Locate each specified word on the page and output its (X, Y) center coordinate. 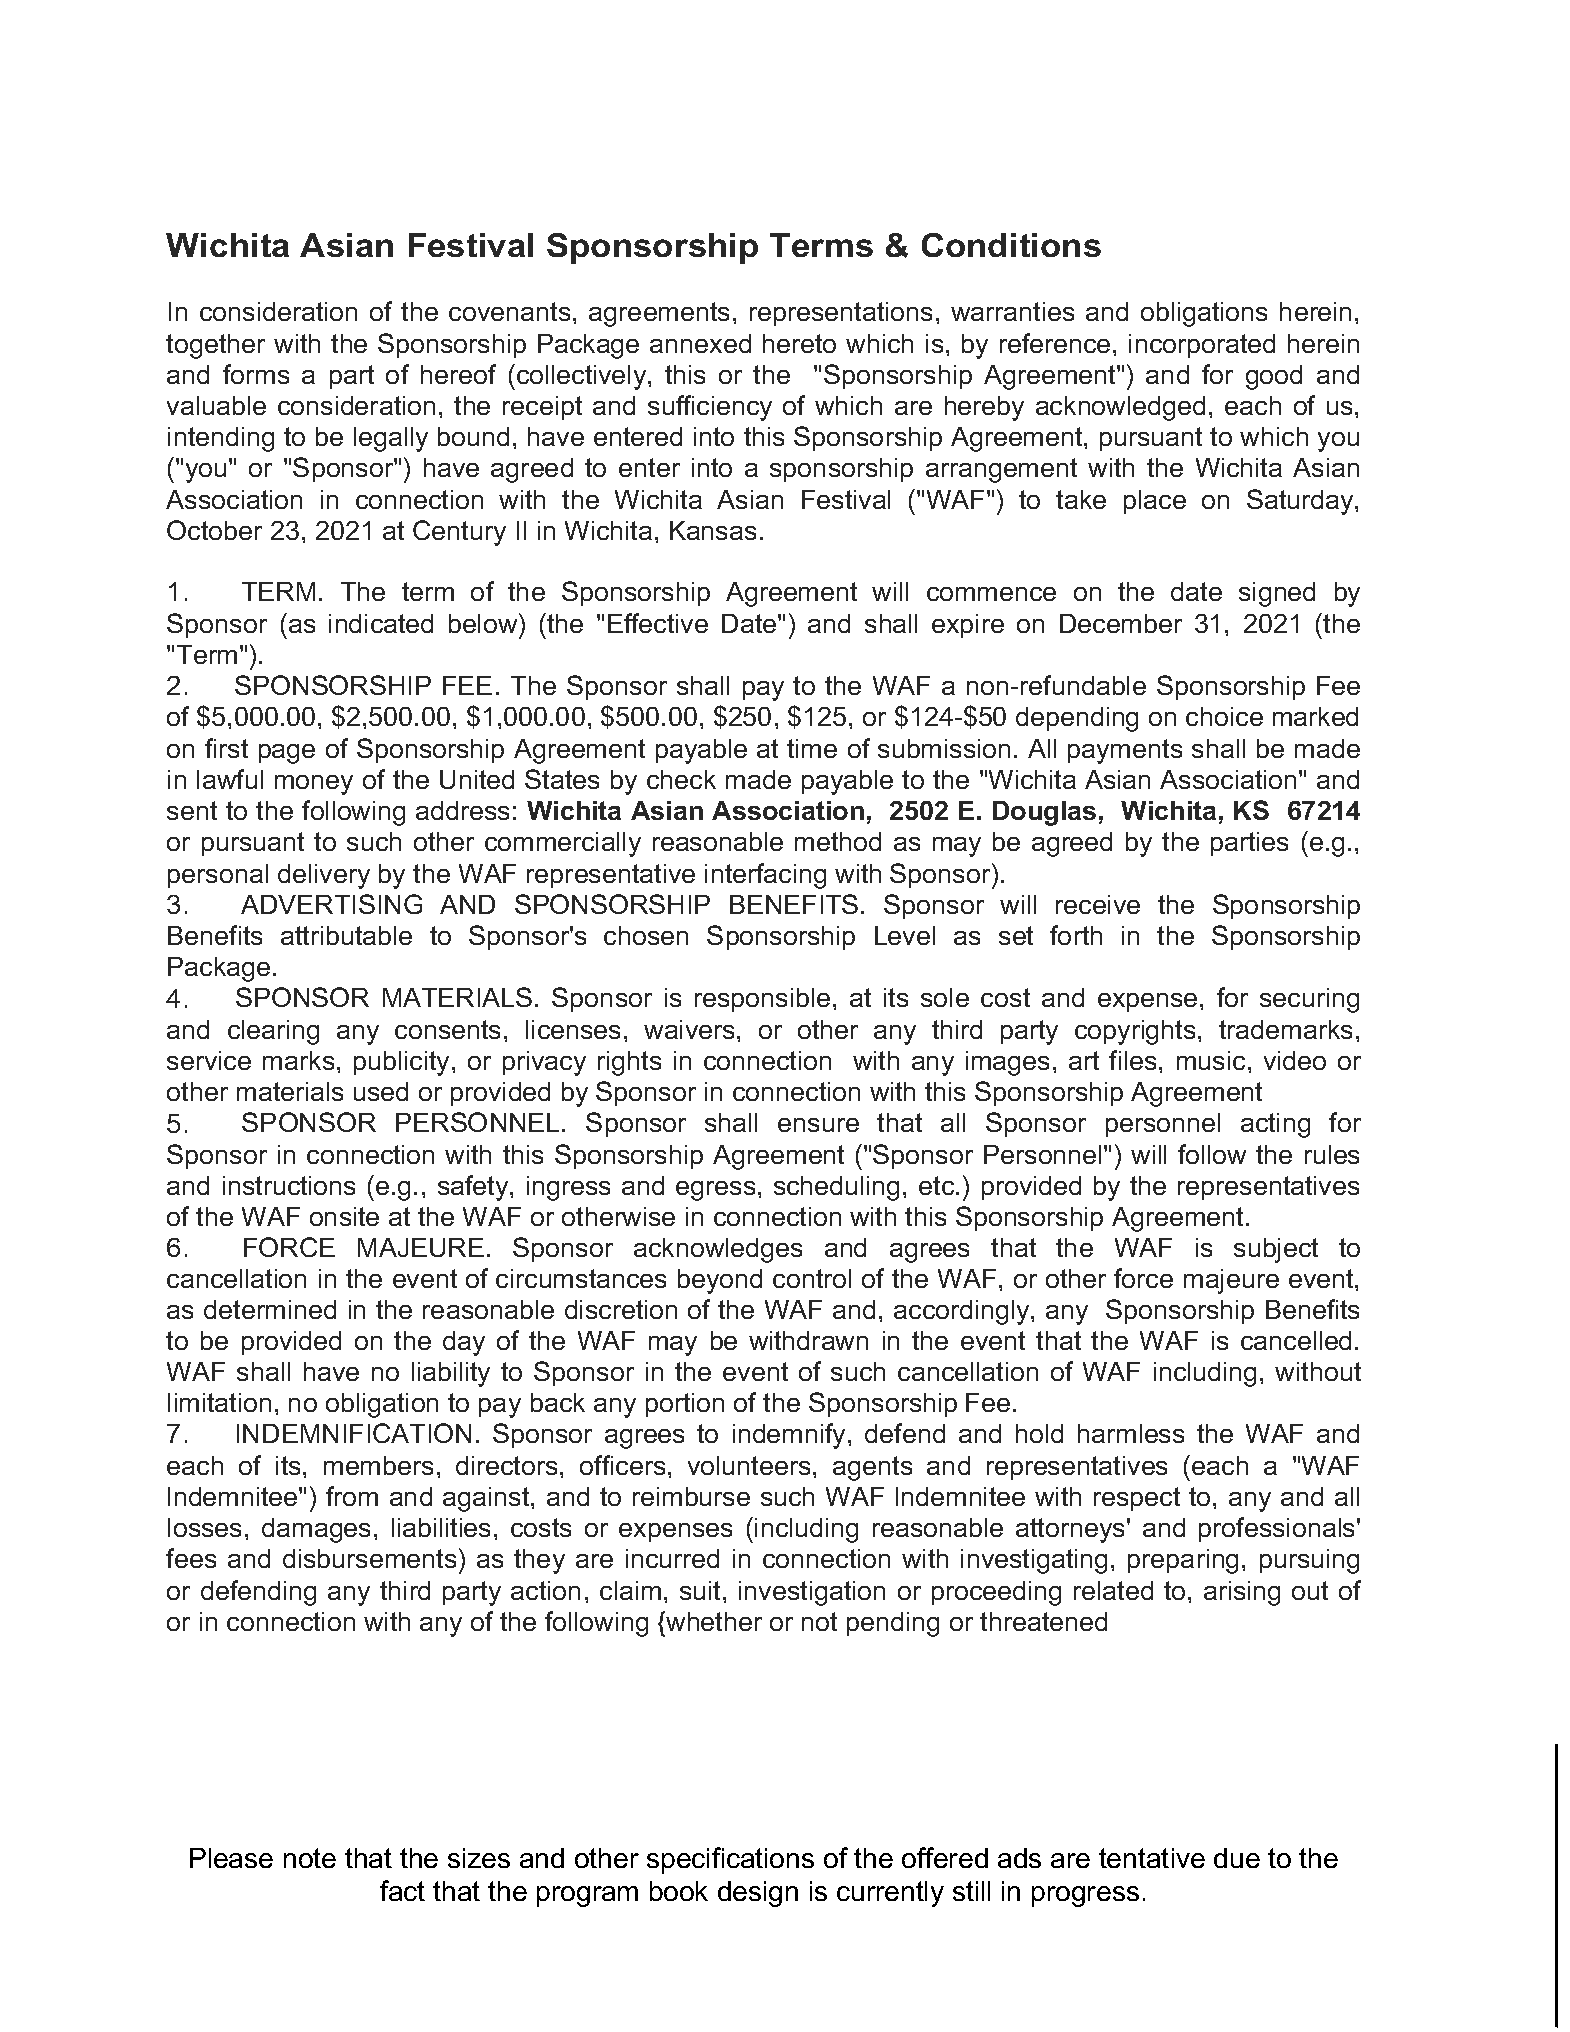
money (314, 785)
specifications (730, 1860)
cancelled (1296, 1340)
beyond (720, 1281)
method (838, 841)
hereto (799, 343)
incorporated (1202, 346)
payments (1125, 751)
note (310, 1858)
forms (256, 374)
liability (451, 1374)
